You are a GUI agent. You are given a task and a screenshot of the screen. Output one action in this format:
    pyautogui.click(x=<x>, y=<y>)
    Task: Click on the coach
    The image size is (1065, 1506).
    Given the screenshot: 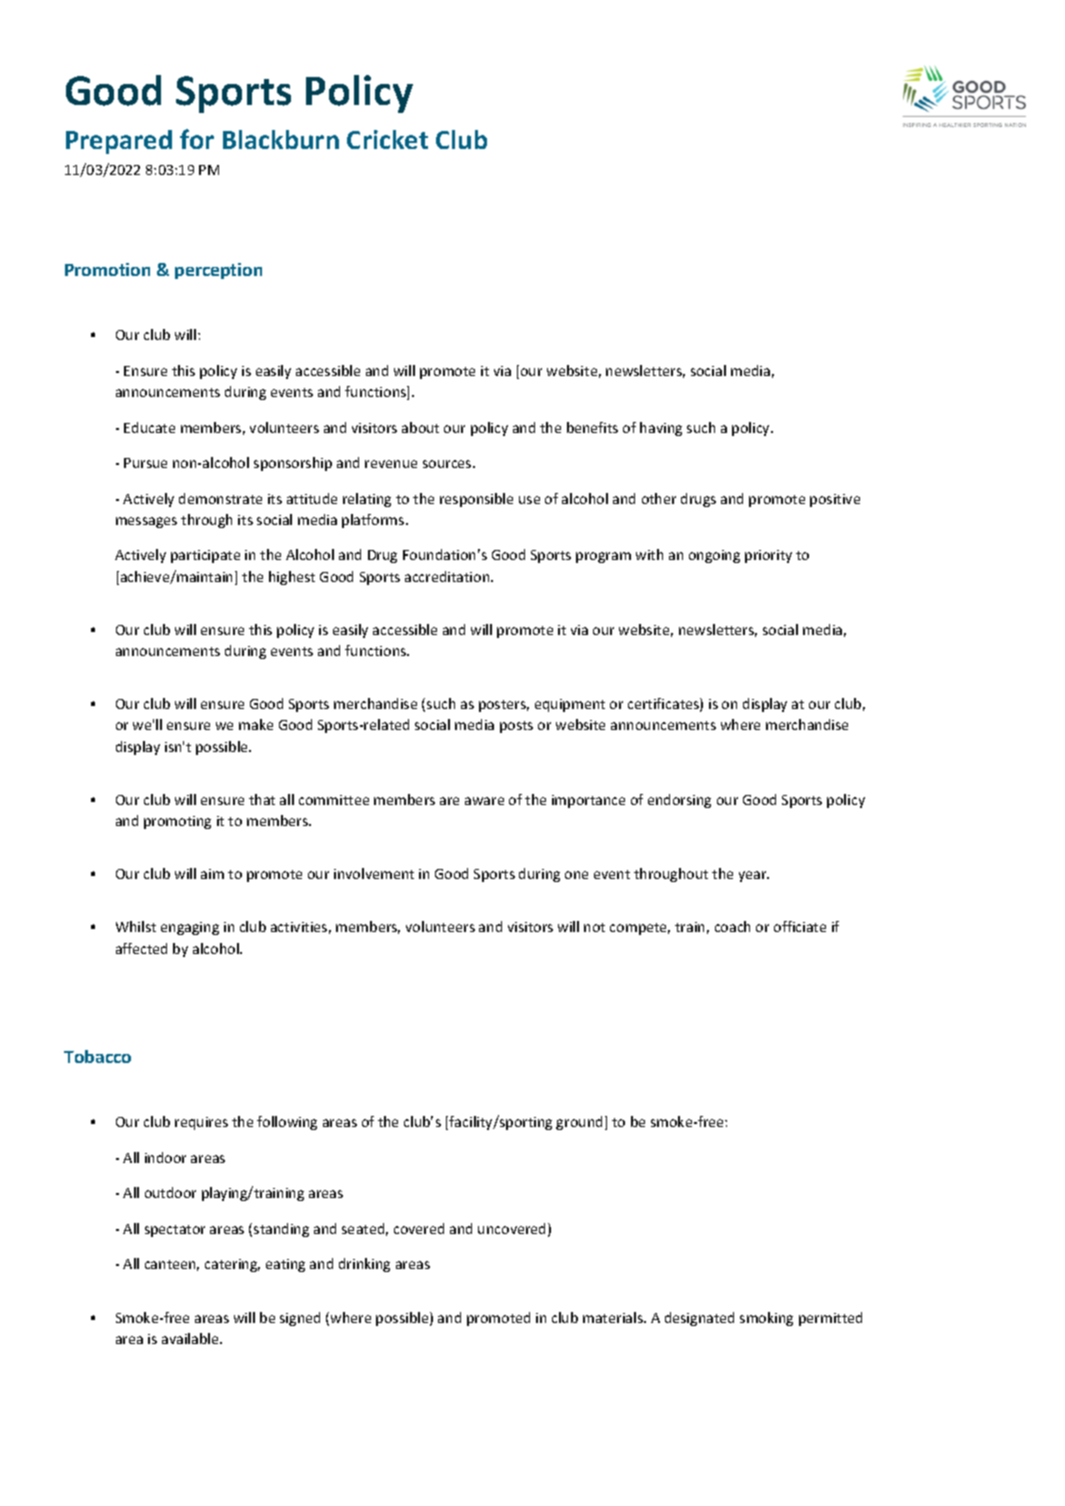 What is the action you would take?
    pyautogui.click(x=732, y=926)
